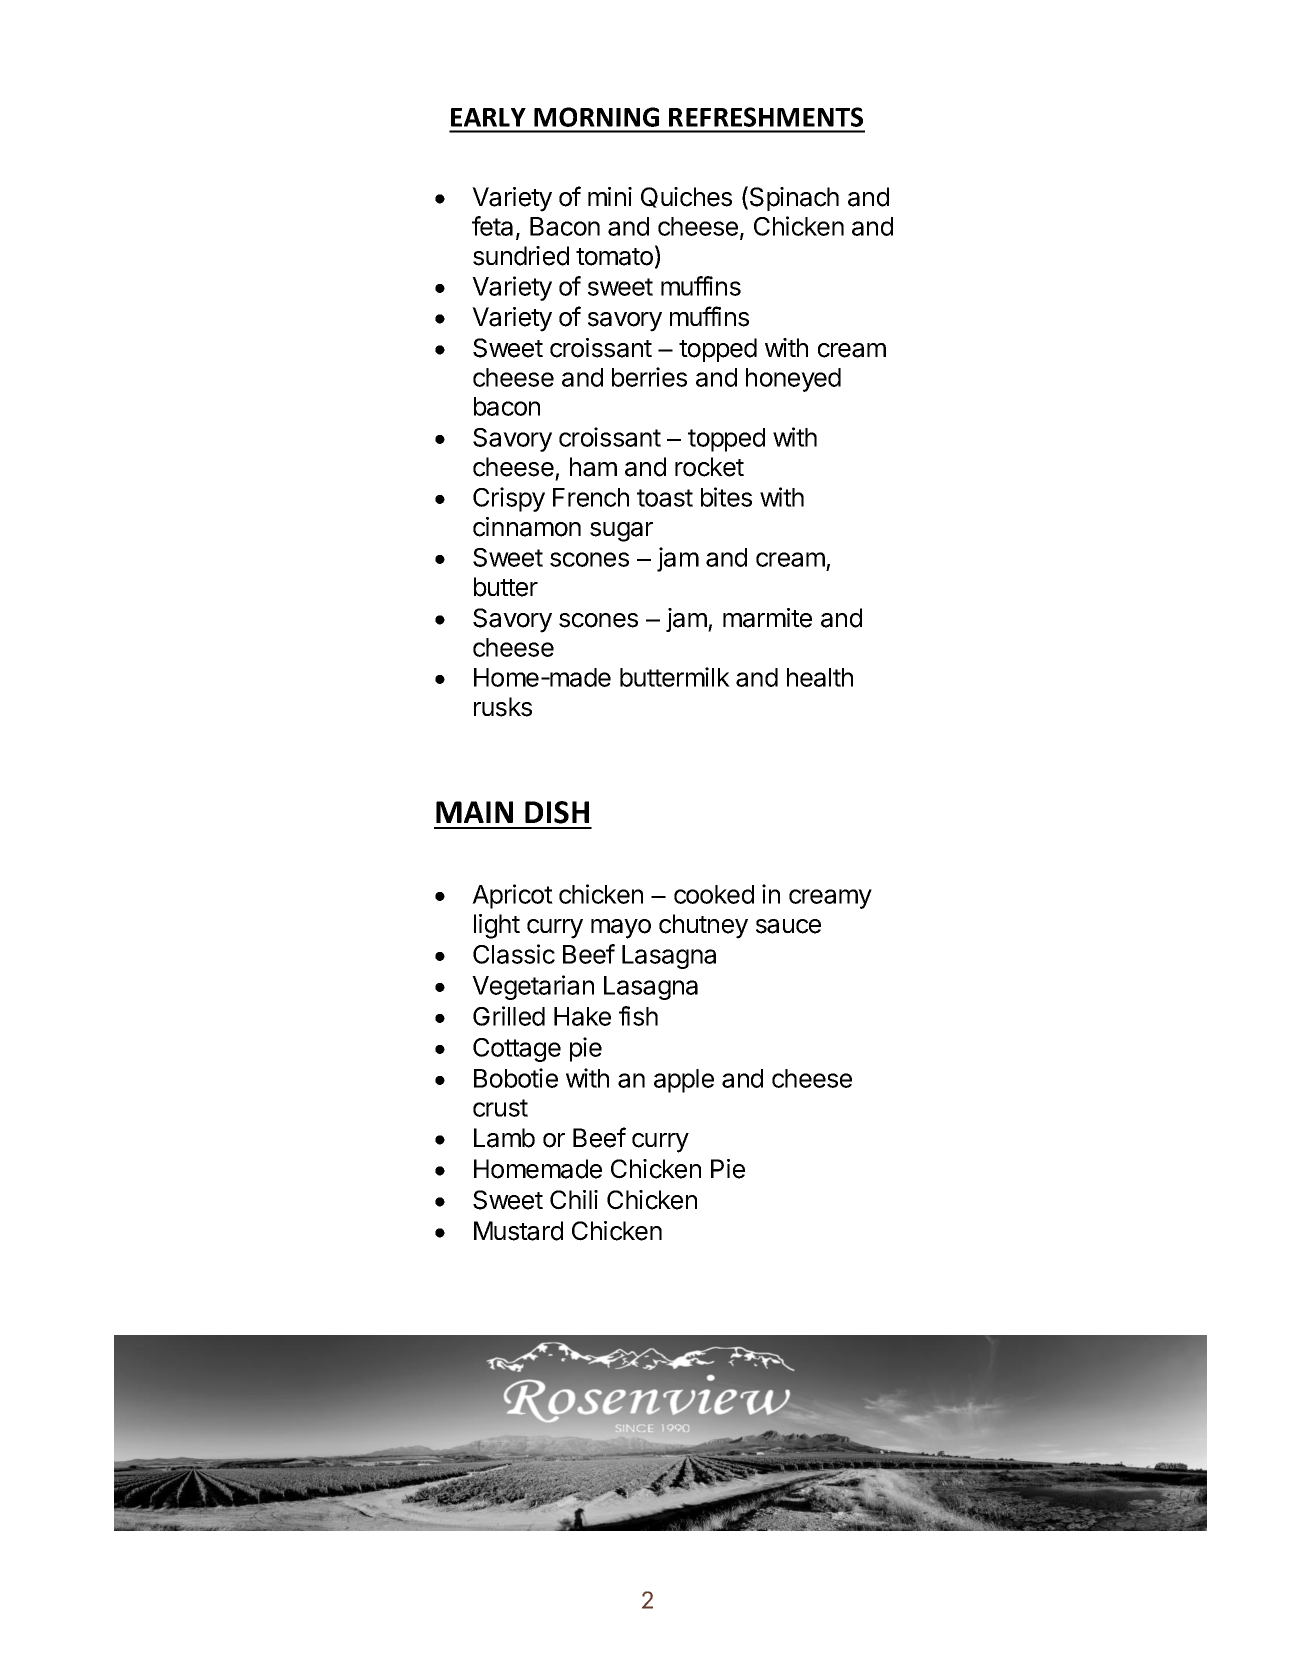  Describe the element at coordinates (767, 618) in the screenshot. I see `marmite` at that location.
